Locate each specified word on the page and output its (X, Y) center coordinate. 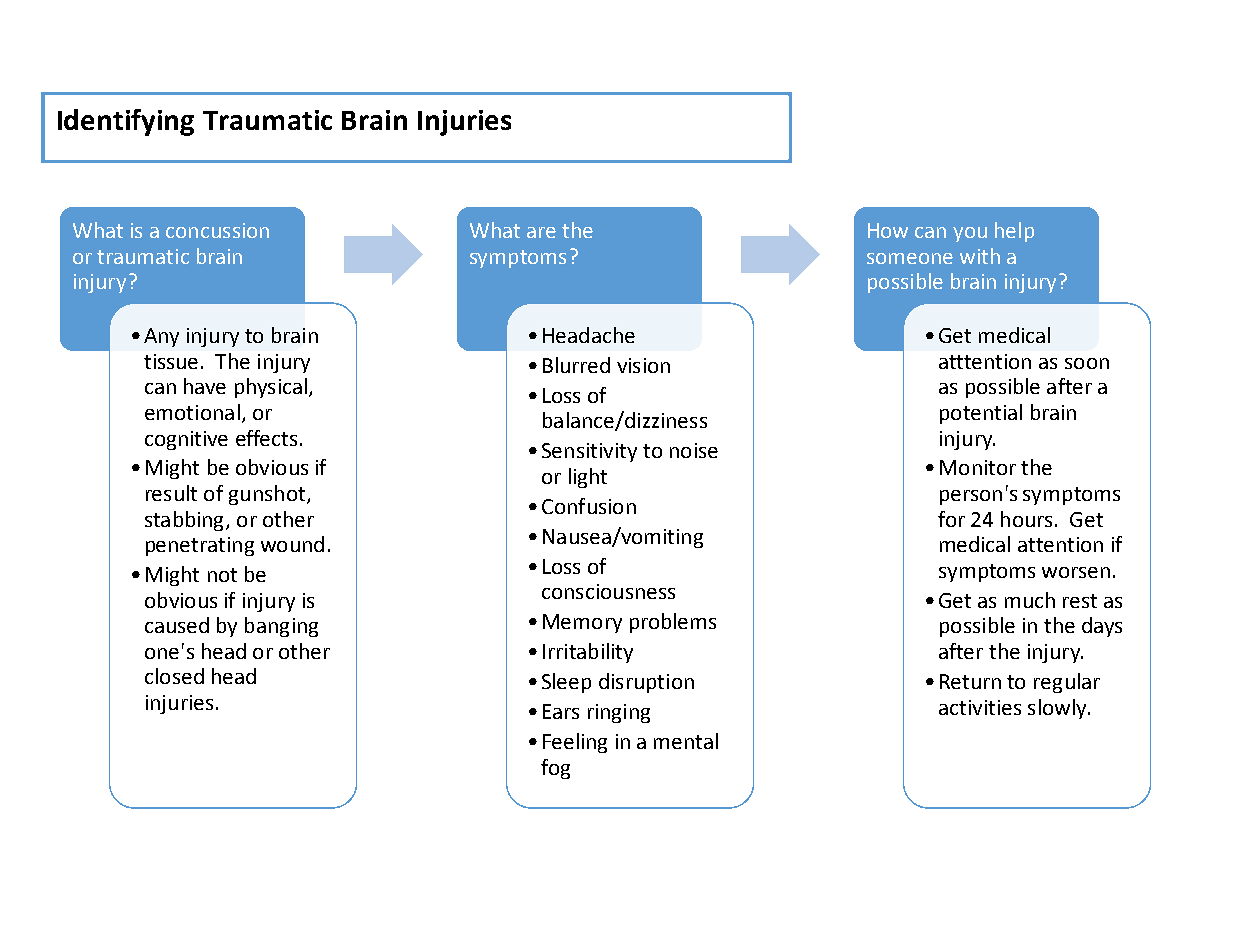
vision (643, 365)
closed (174, 676)
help (1014, 232)
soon (1087, 363)
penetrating (200, 546)
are (541, 232)
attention (1060, 544)
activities (980, 707)
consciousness (608, 591)
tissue (171, 361)
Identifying (126, 122)
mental (686, 741)
